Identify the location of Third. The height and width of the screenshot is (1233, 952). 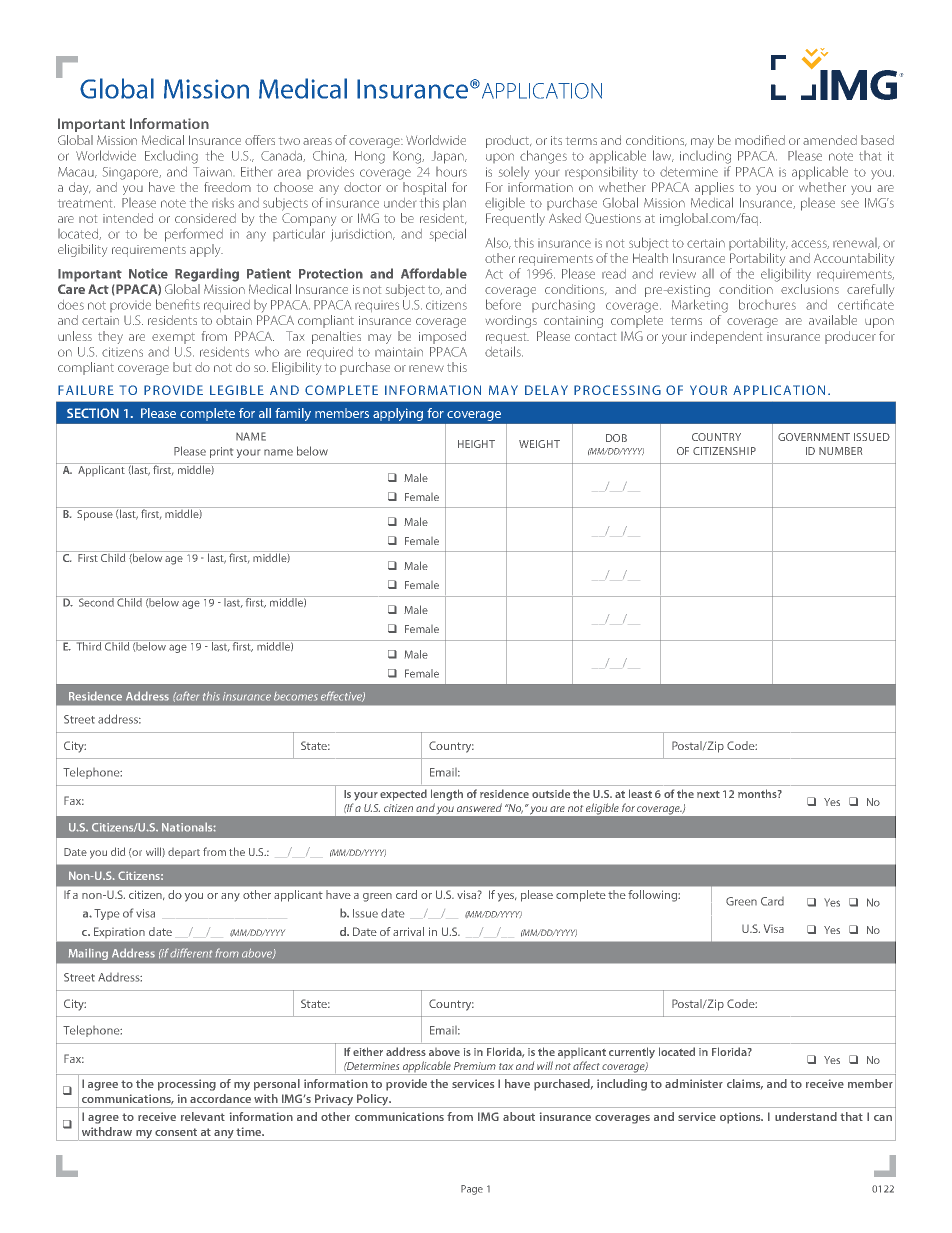
(89, 645).
